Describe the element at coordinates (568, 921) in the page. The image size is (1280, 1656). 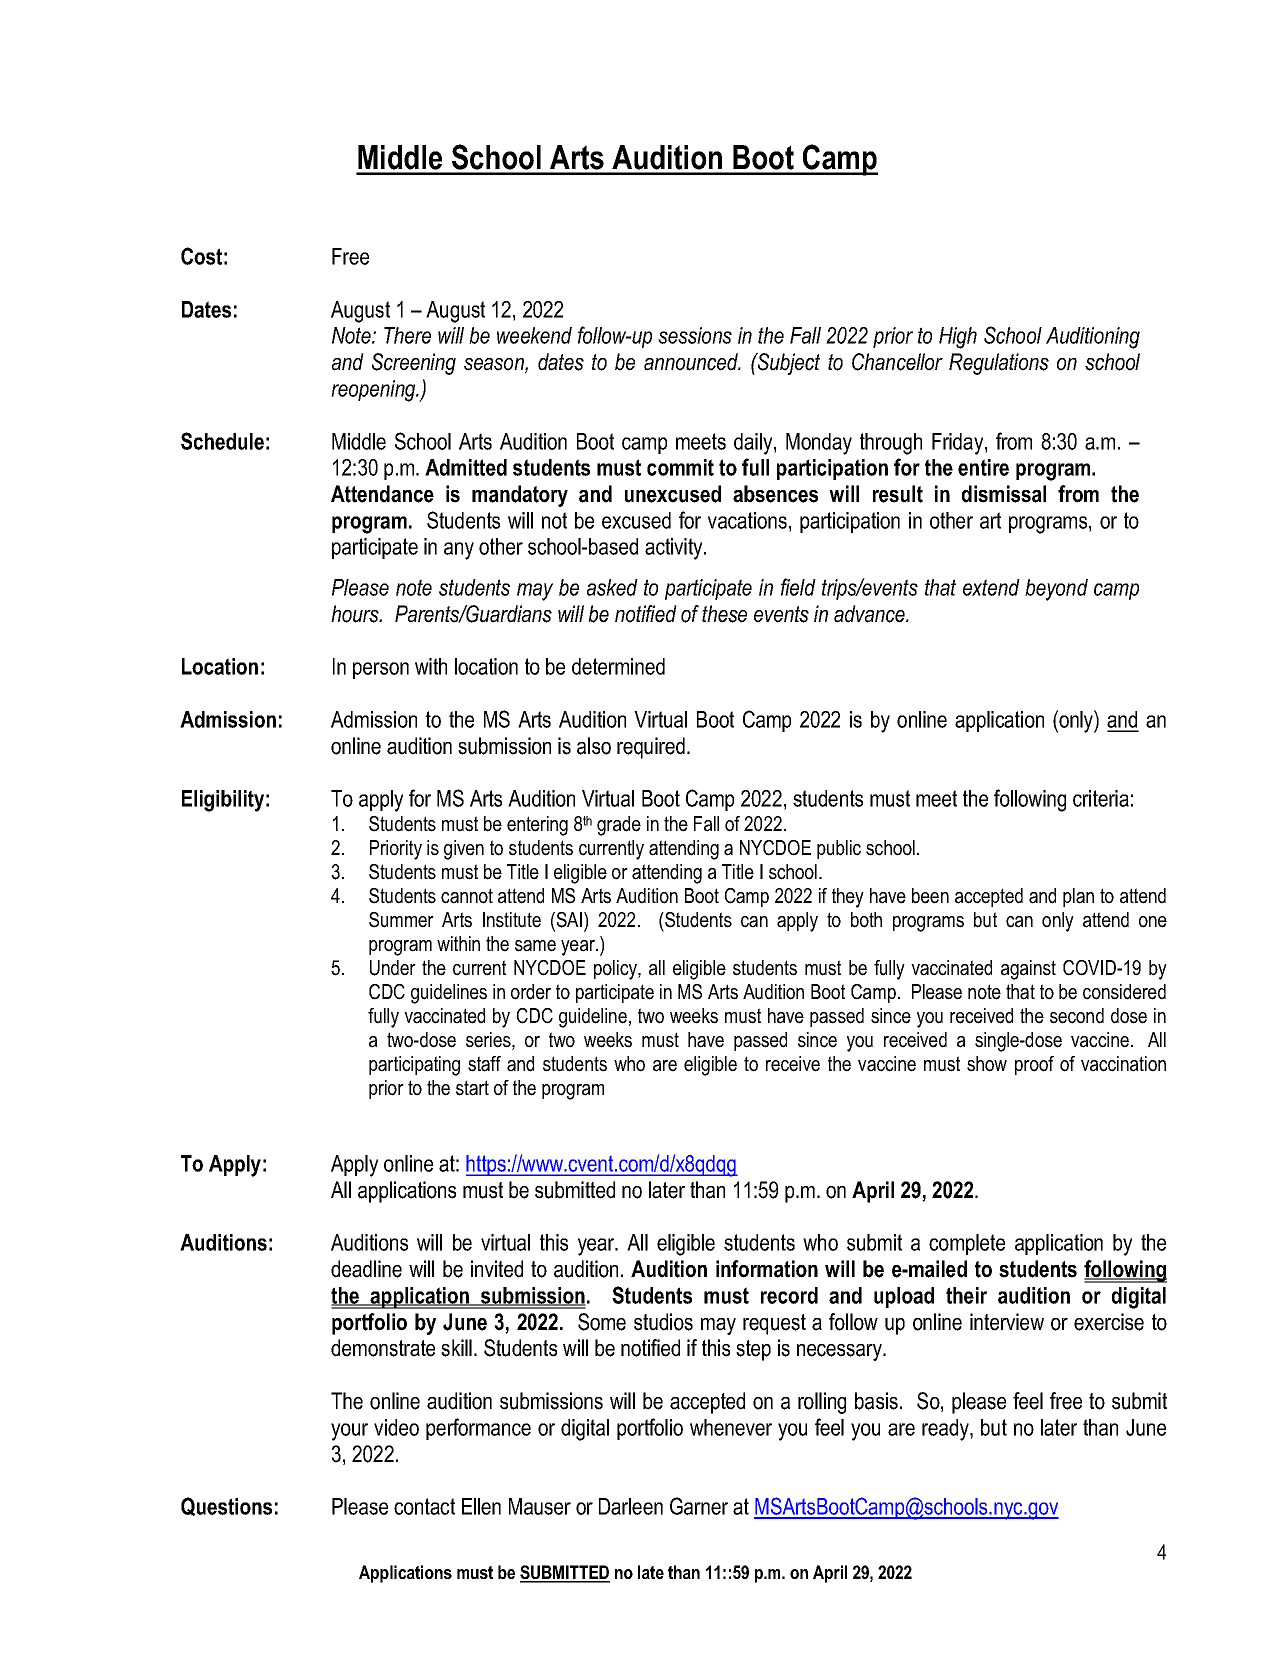
I see `SAI` at that location.
